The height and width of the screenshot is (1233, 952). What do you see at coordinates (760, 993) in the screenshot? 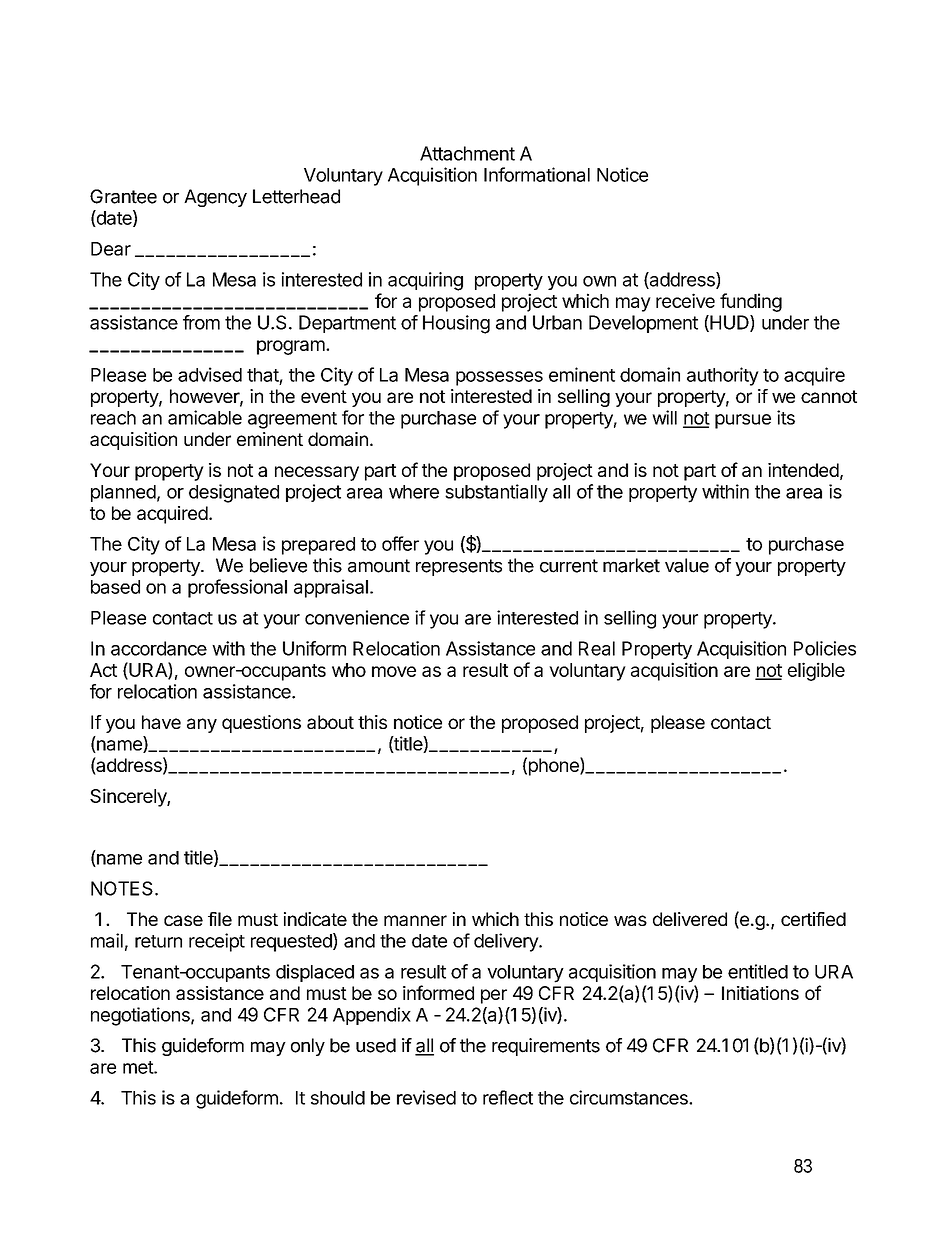
I see `Initiations` at bounding box center [760, 993].
